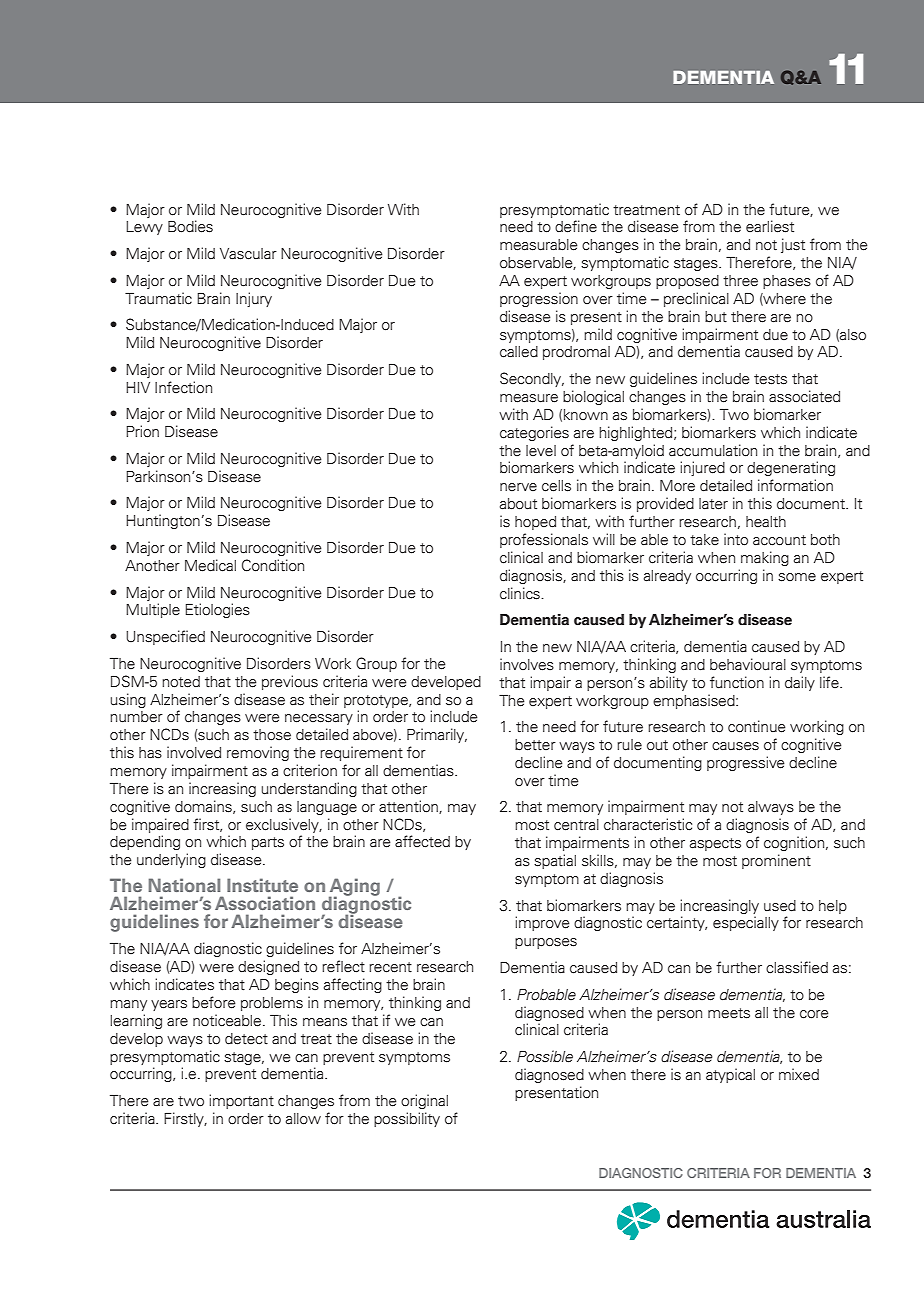  What do you see at coordinates (181, 682) in the image?
I see `noted` at bounding box center [181, 682].
